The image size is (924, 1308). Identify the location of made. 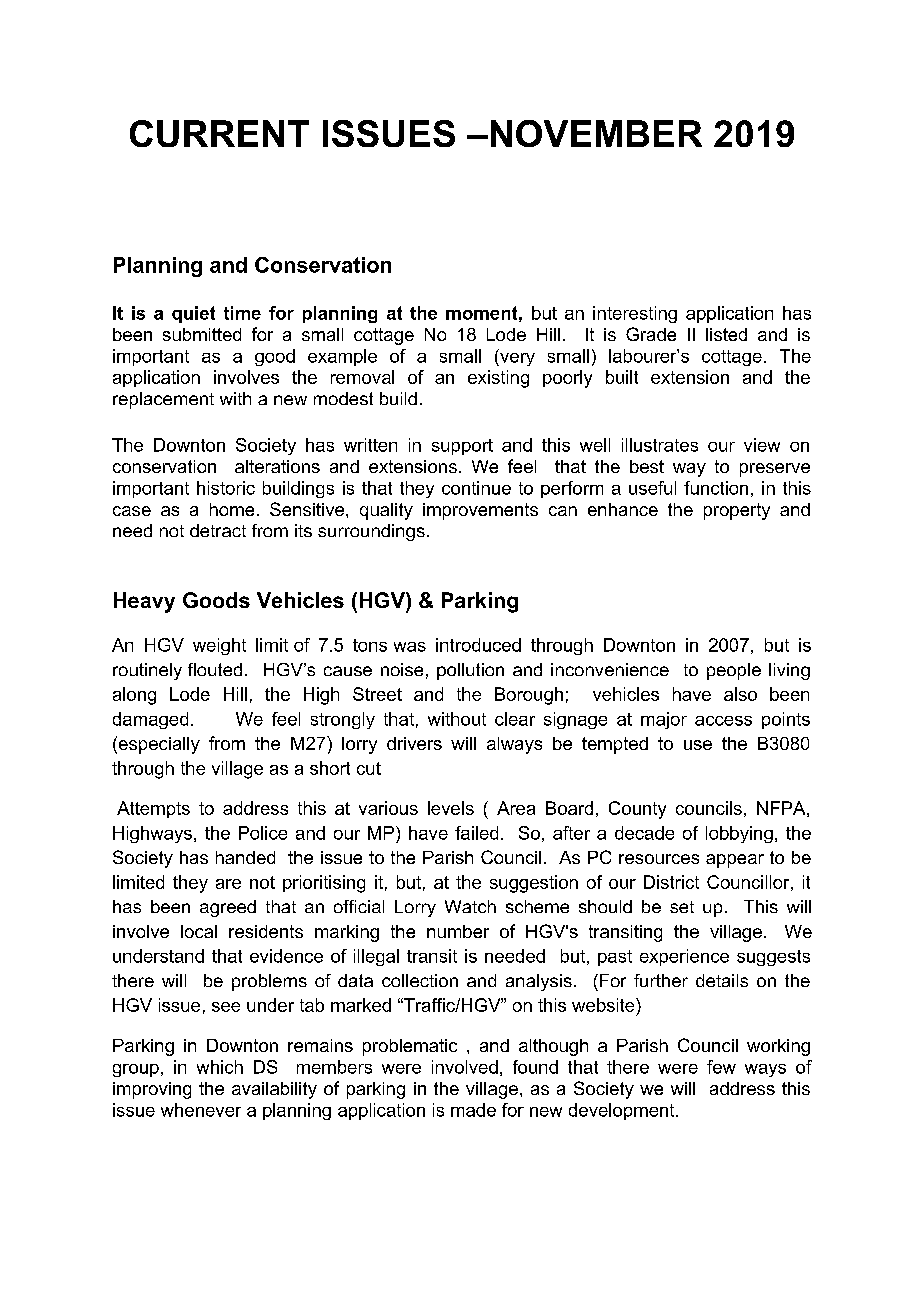
(473, 1110).
